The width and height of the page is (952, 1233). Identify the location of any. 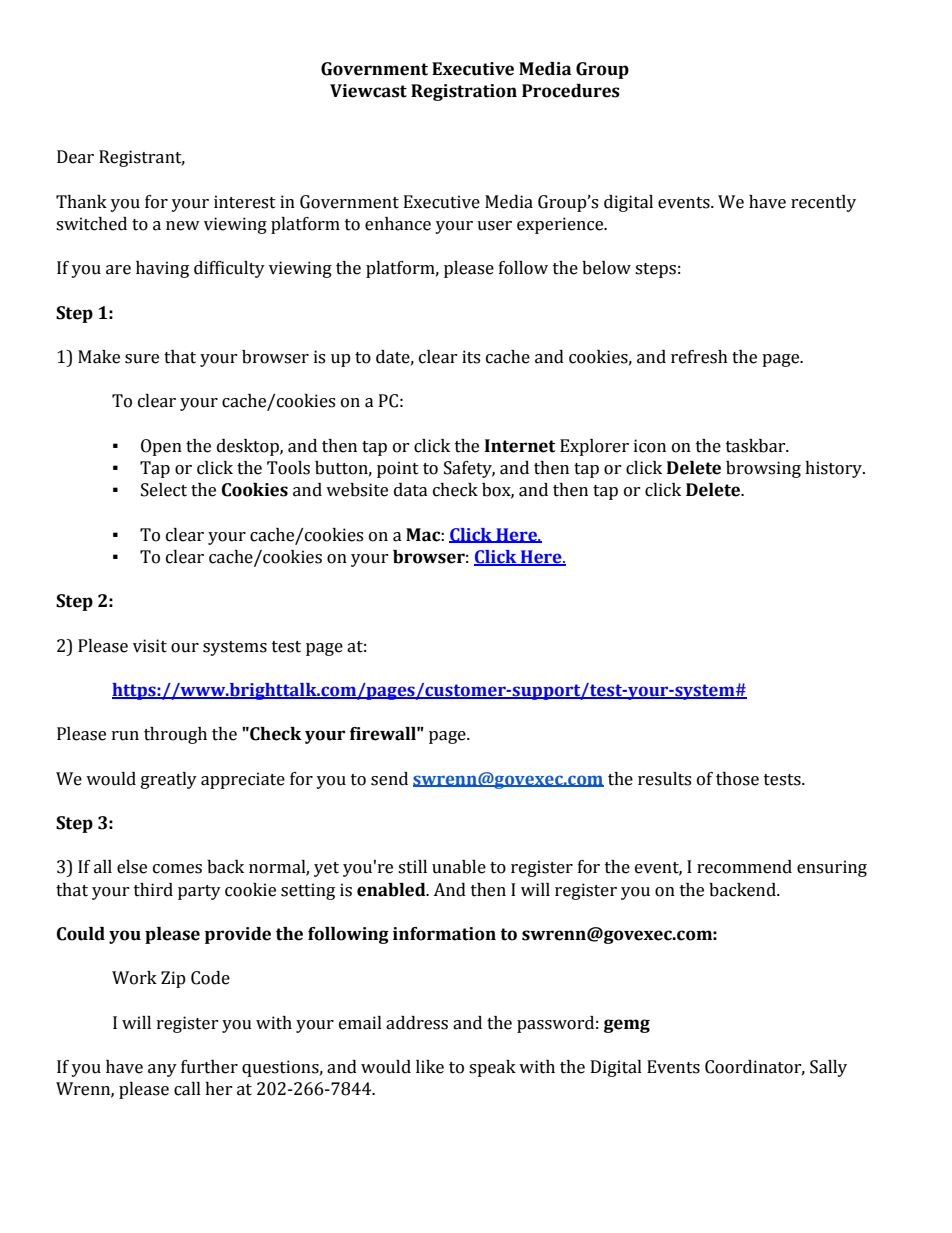
(162, 1070).
